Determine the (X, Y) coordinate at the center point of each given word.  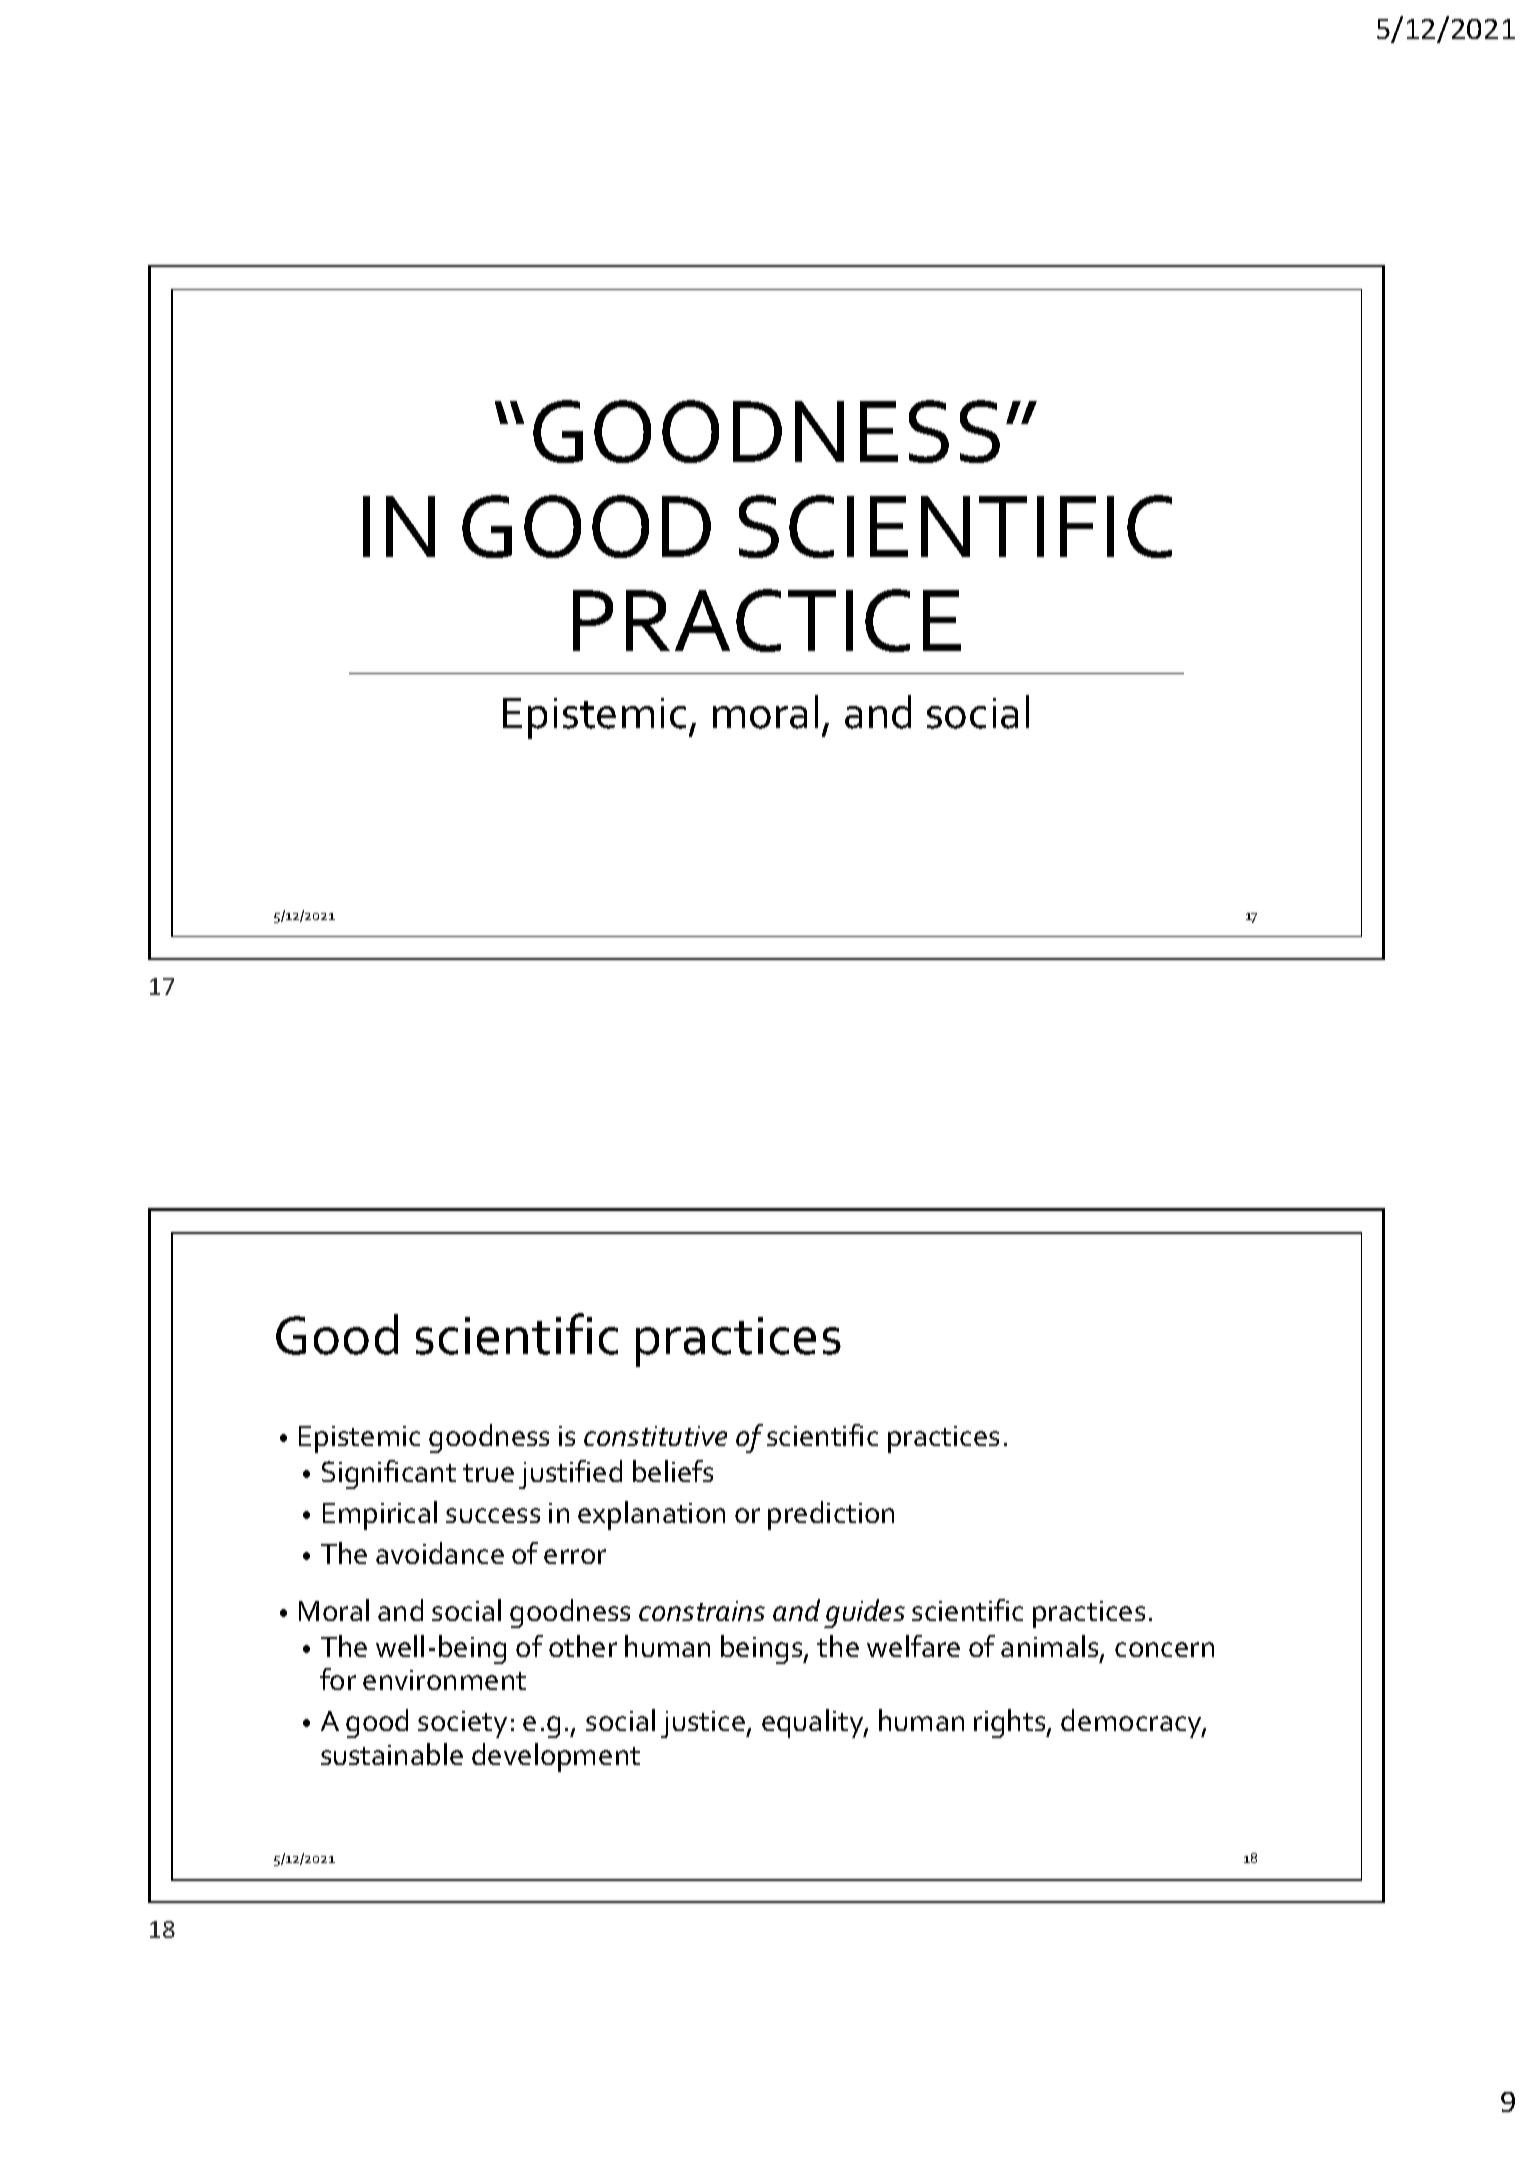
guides (864, 1613)
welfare (913, 1646)
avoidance (440, 1553)
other (583, 1646)
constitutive (655, 1436)
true (488, 1473)
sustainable (392, 1754)
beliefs (673, 1471)
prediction (831, 1515)
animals (1051, 1647)
